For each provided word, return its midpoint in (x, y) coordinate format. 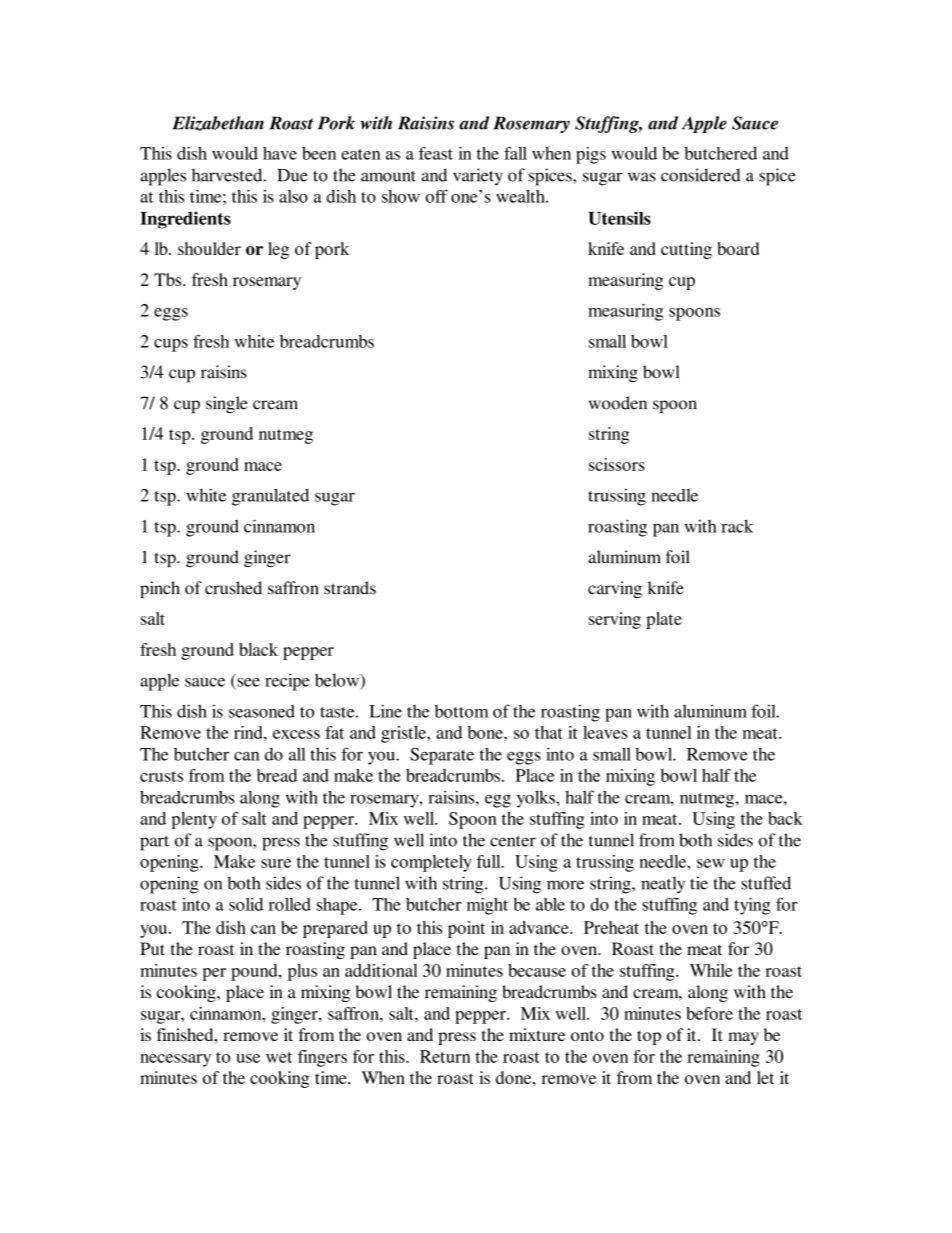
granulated (270, 497)
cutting (686, 250)
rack (737, 526)
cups (171, 345)
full (490, 861)
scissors (617, 464)
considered (701, 175)
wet (279, 1057)
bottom (461, 711)
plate (664, 620)
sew (711, 863)
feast (436, 153)
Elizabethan (218, 123)
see (248, 682)
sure (276, 863)
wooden (618, 403)
